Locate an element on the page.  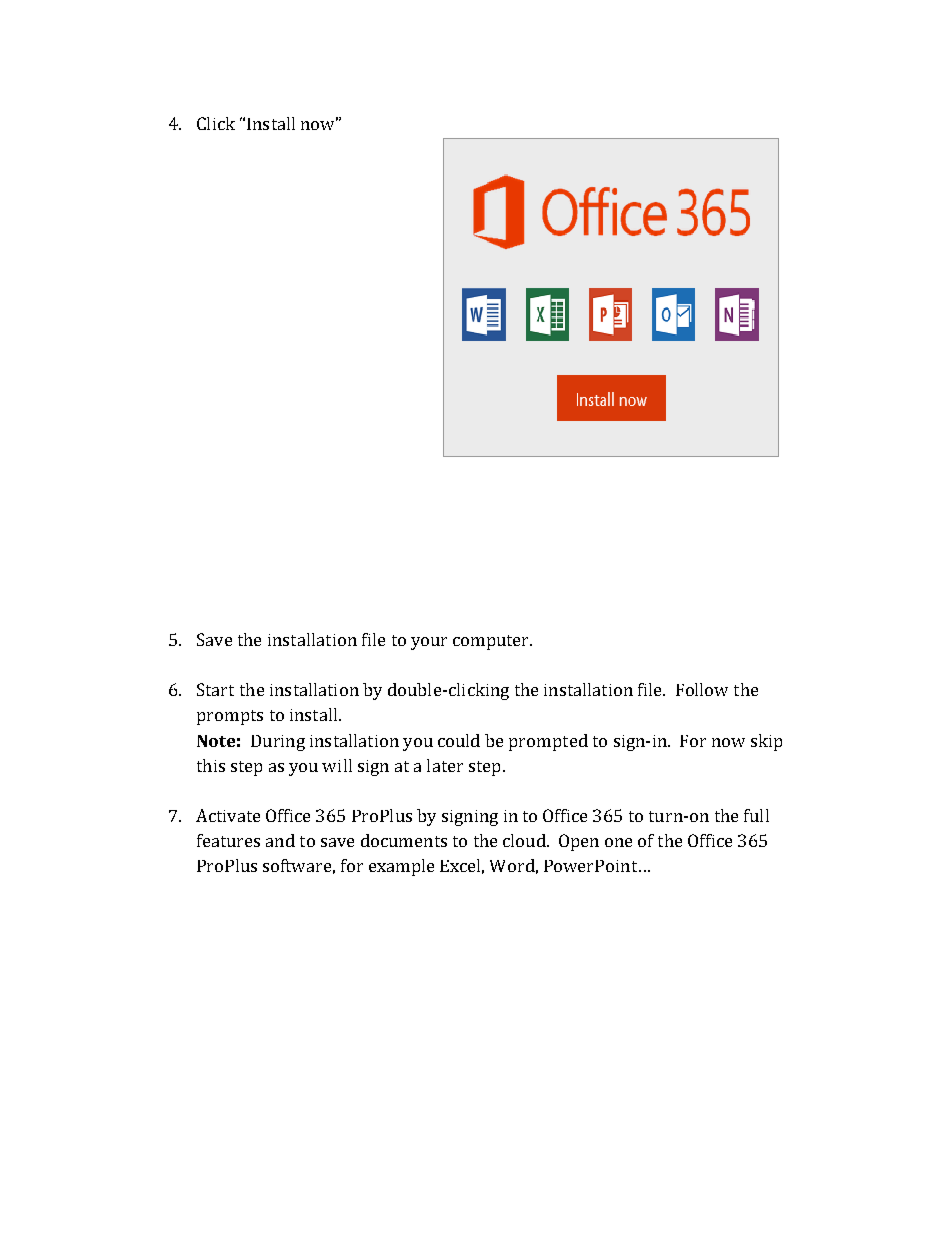
skip is located at coordinates (766, 742).
